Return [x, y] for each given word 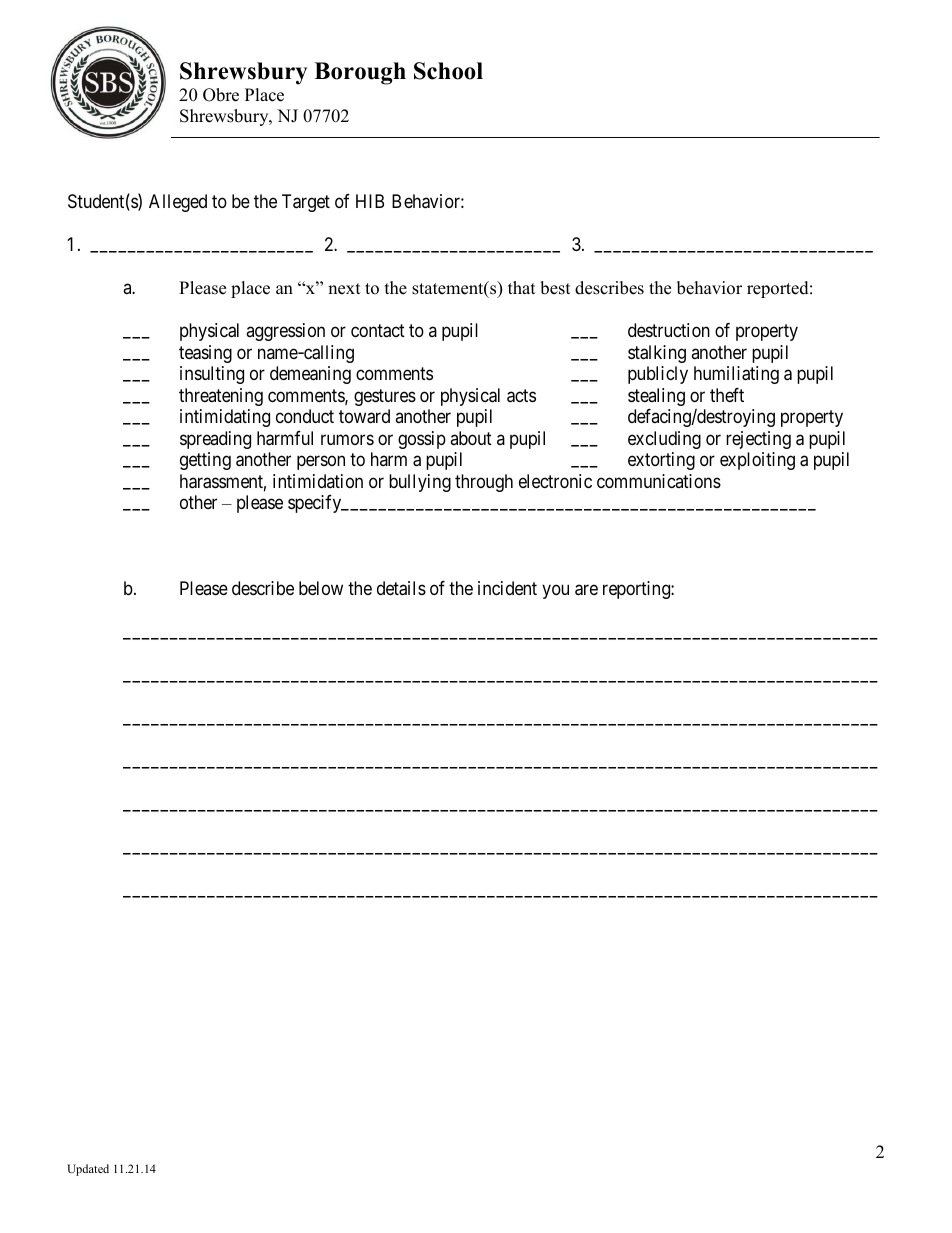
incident [507, 588]
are [586, 590]
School [448, 71]
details [401, 588]
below [321, 588]
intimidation [318, 481]
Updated [88, 1170]
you [555, 592]
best [555, 288]
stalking [657, 354]
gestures [385, 397]
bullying [420, 483]
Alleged [178, 203]
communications [659, 481]
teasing [205, 354]
